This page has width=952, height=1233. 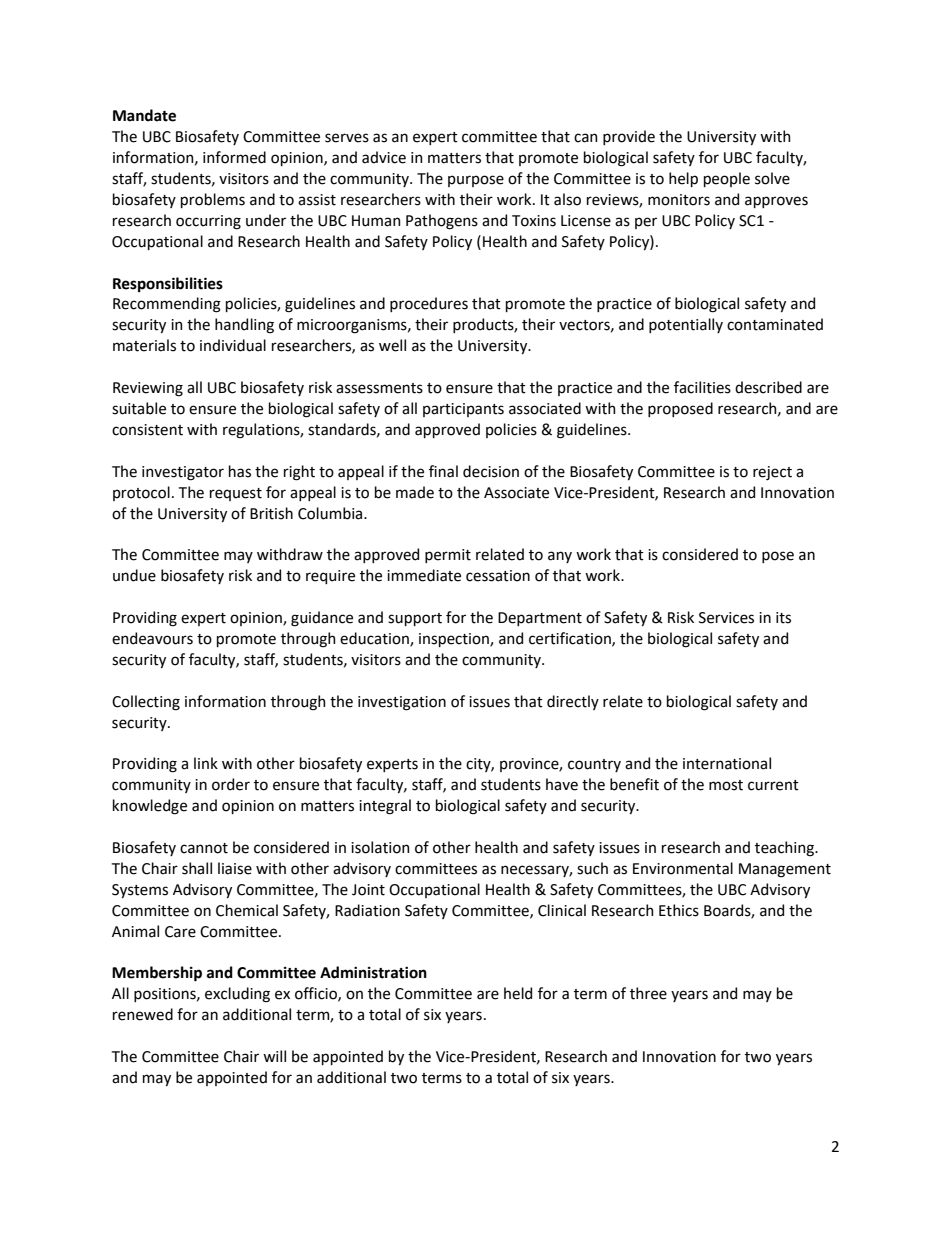 What do you see at coordinates (231, 784) in the page?
I see `order` at bounding box center [231, 784].
